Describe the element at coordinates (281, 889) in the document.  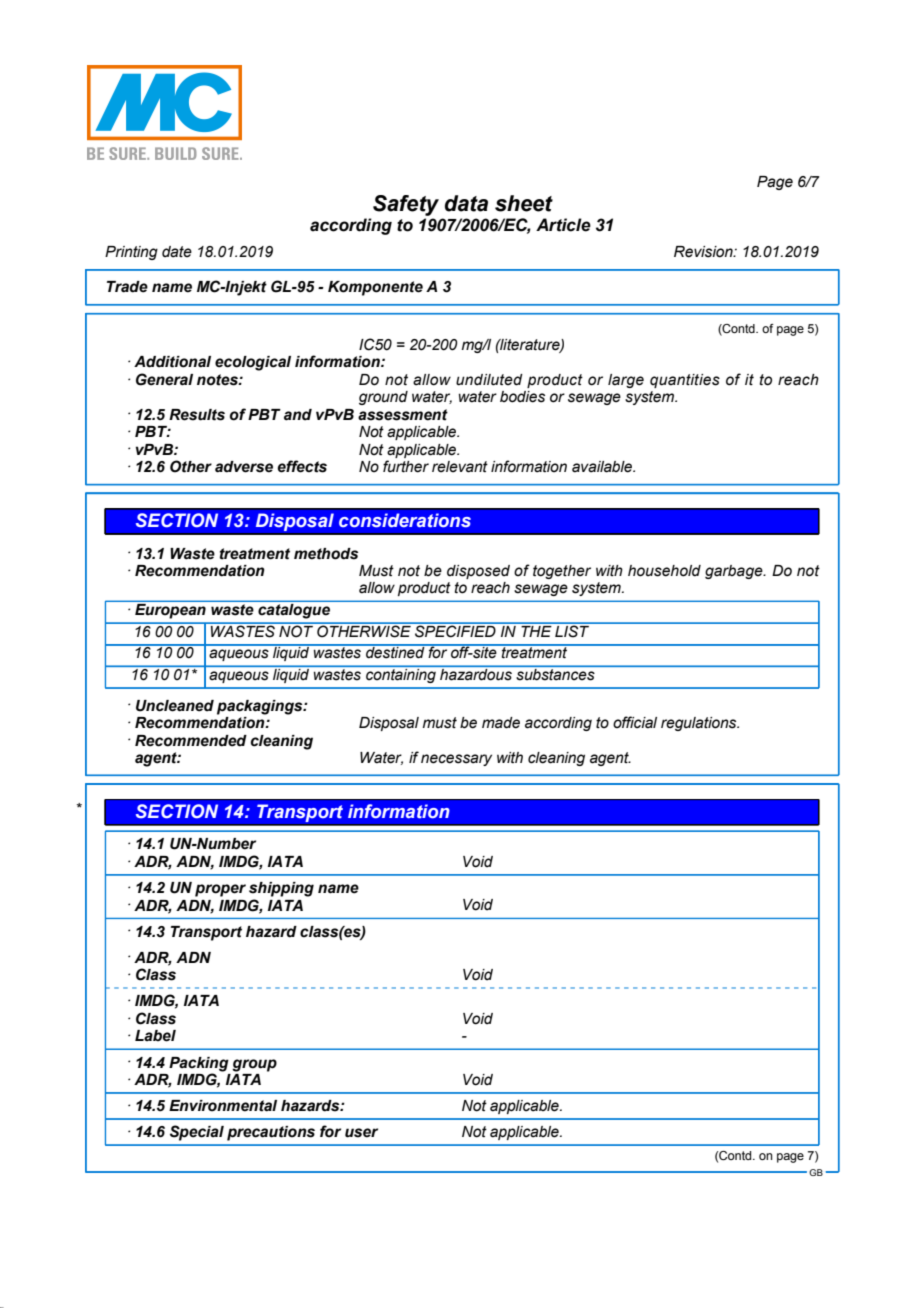
I see `shipping` at that location.
